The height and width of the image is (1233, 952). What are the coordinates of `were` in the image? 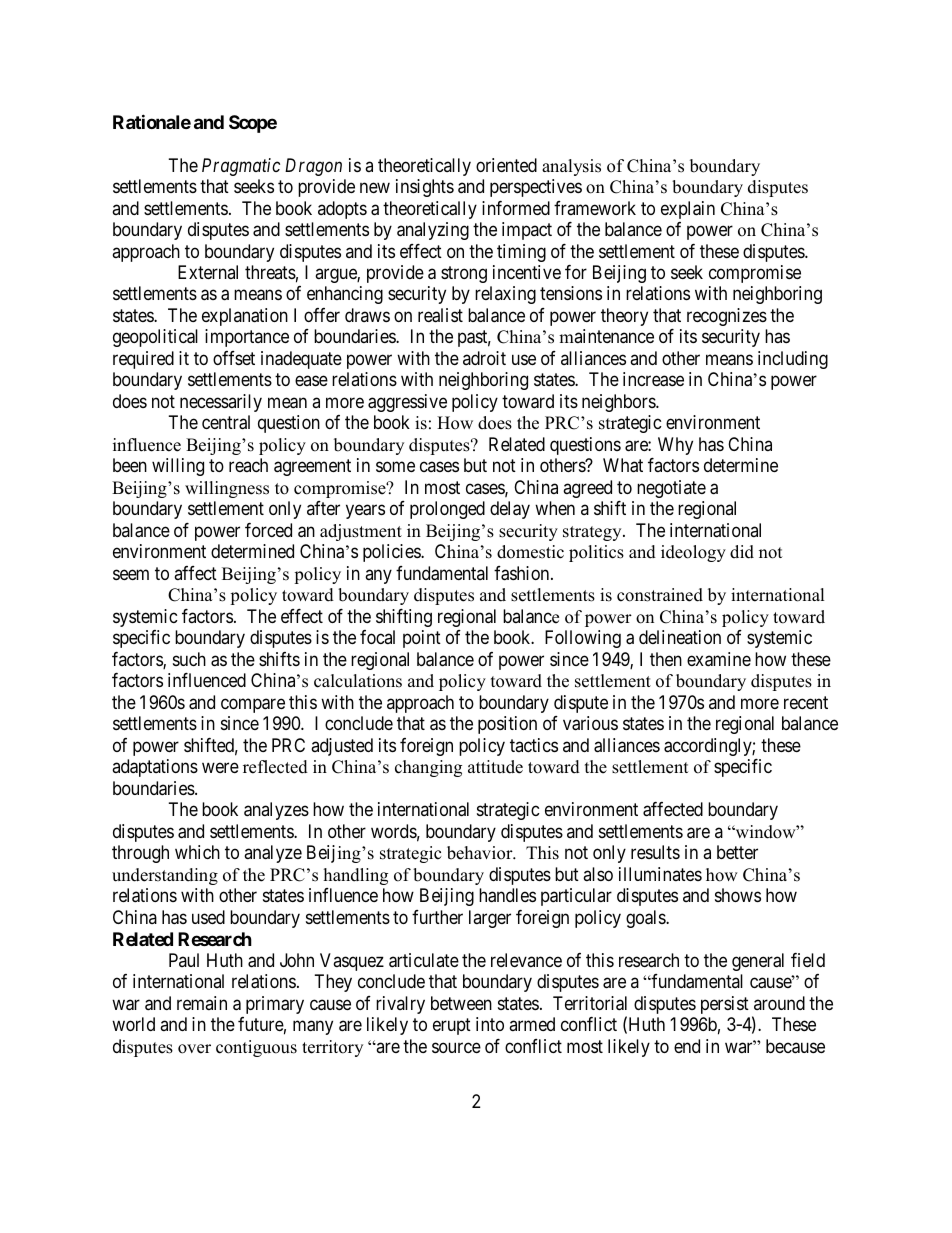 It's located at (220, 768).
